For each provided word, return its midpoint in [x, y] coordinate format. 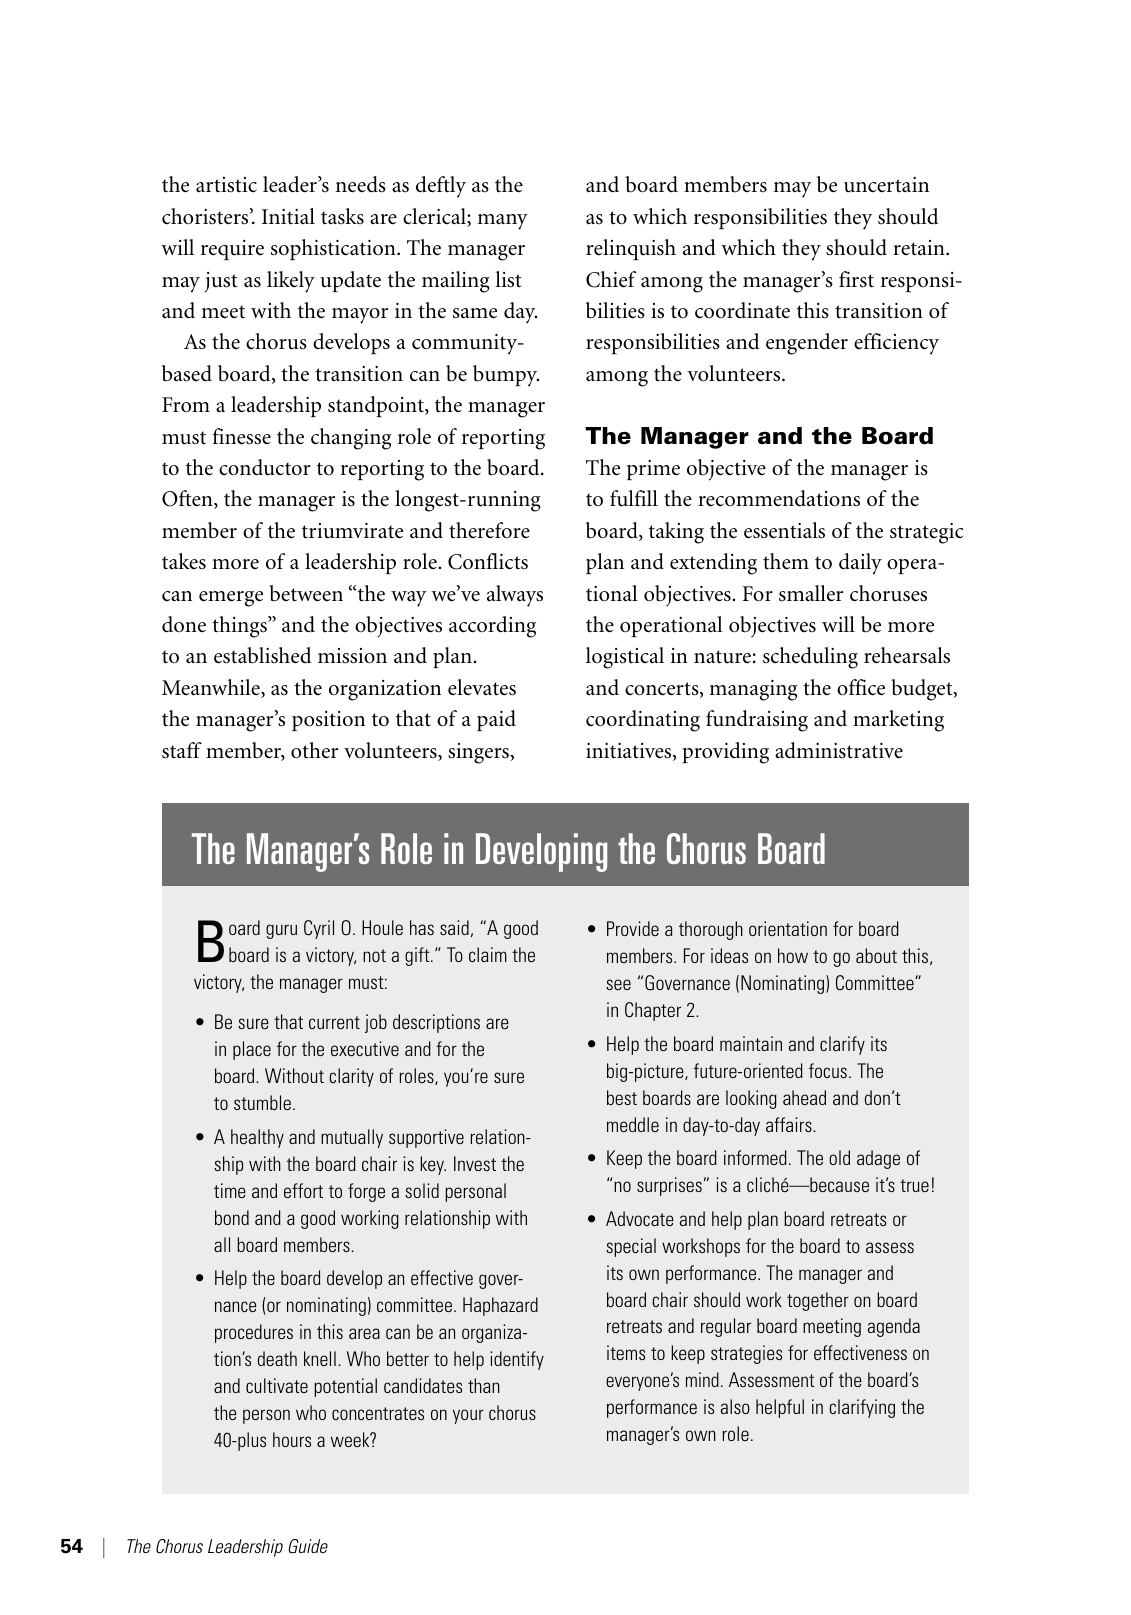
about [876, 955]
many [503, 222]
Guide [308, 1546]
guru [281, 931]
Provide [633, 928]
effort [303, 1190]
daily [860, 564]
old [839, 1157]
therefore [489, 530]
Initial [288, 216]
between [306, 593]
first [856, 279]
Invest [475, 1163]
